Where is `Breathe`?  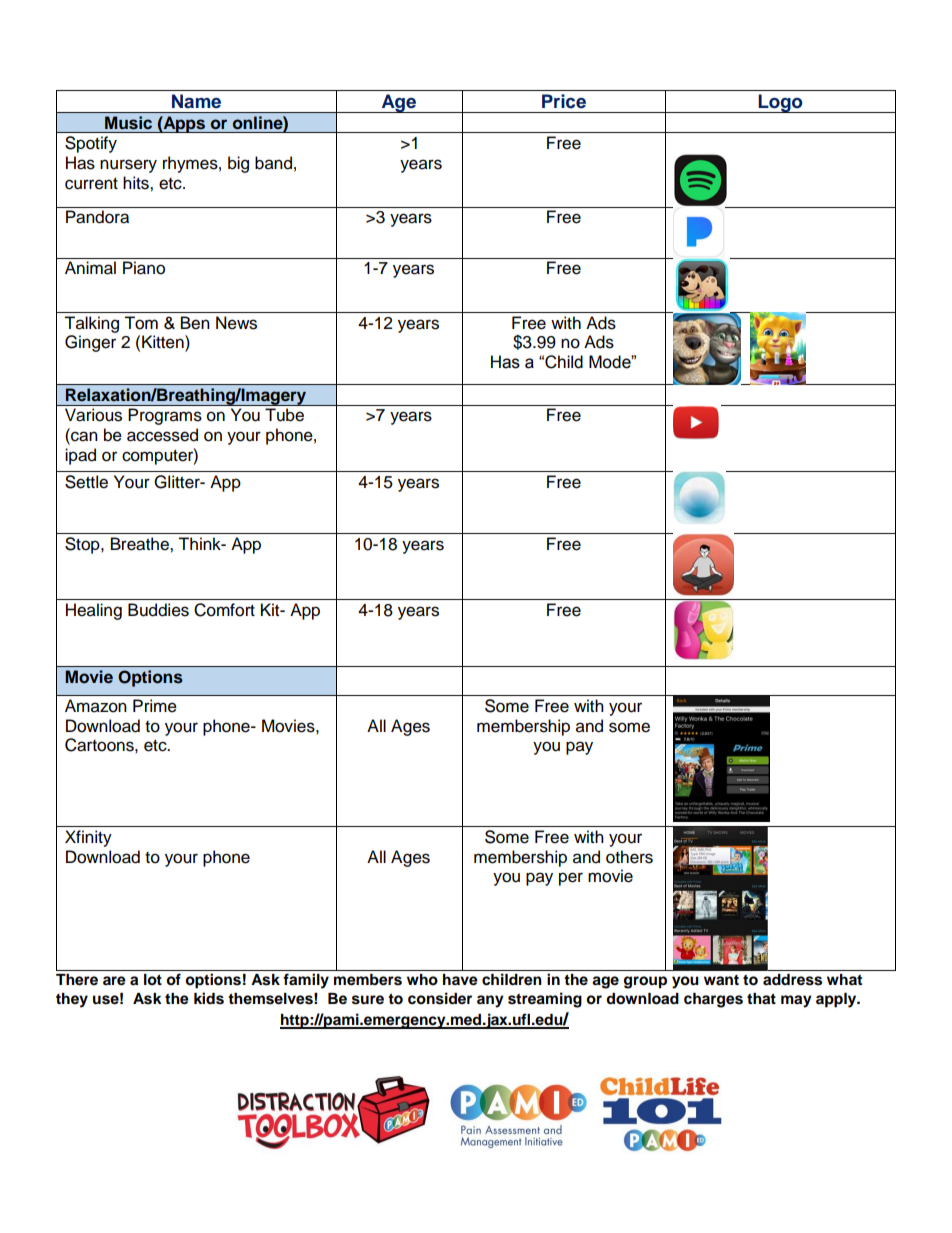
Breathe is located at coordinates (141, 544).
